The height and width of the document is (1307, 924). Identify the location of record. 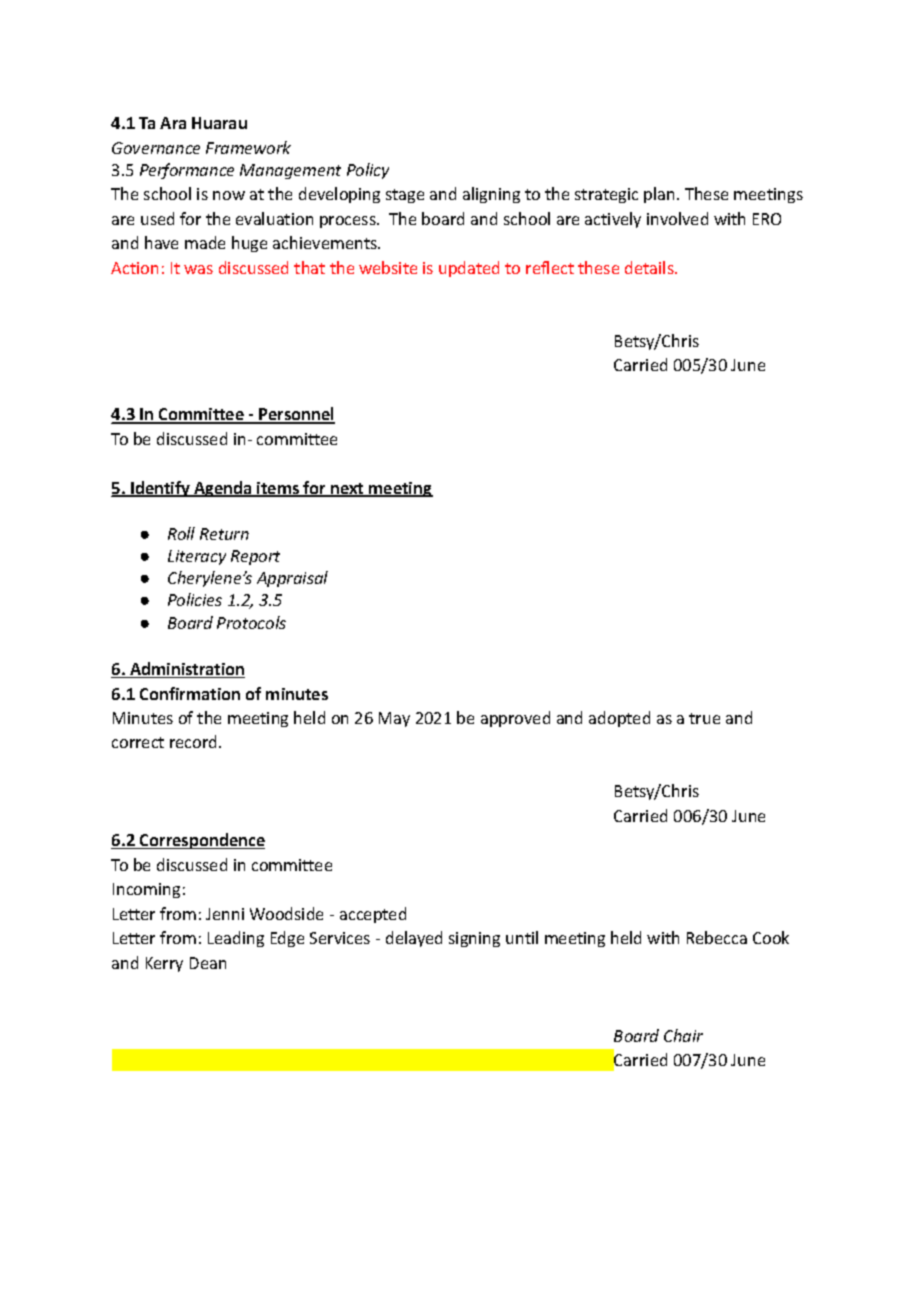
(195, 741).
